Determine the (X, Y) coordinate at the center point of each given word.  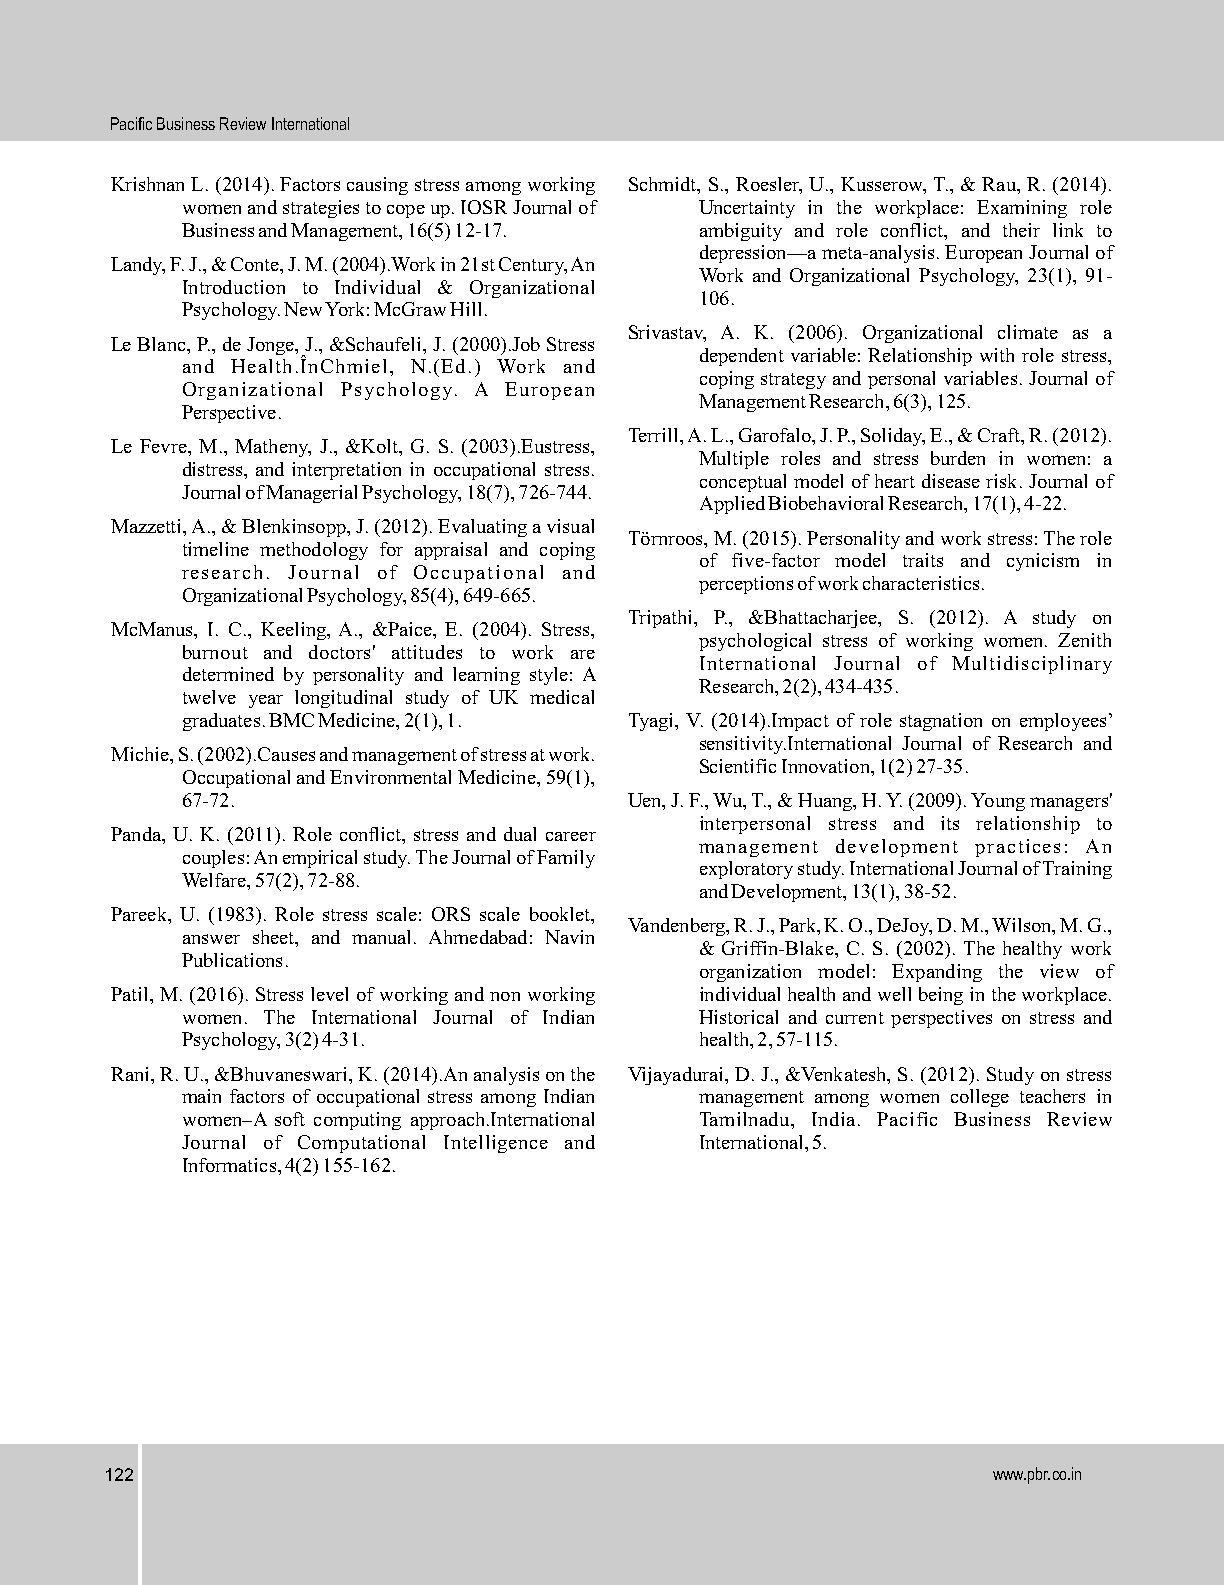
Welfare (215, 880)
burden (958, 458)
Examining (1022, 209)
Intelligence (496, 1144)
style (549, 676)
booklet (561, 915)
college (980, 1098)
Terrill (655, 435)
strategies (321, 209)
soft (290, 1119)
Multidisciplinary (1032, 665)
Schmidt (664, 185)
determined (228, 674)
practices (1017, 848)
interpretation (346, 471)
